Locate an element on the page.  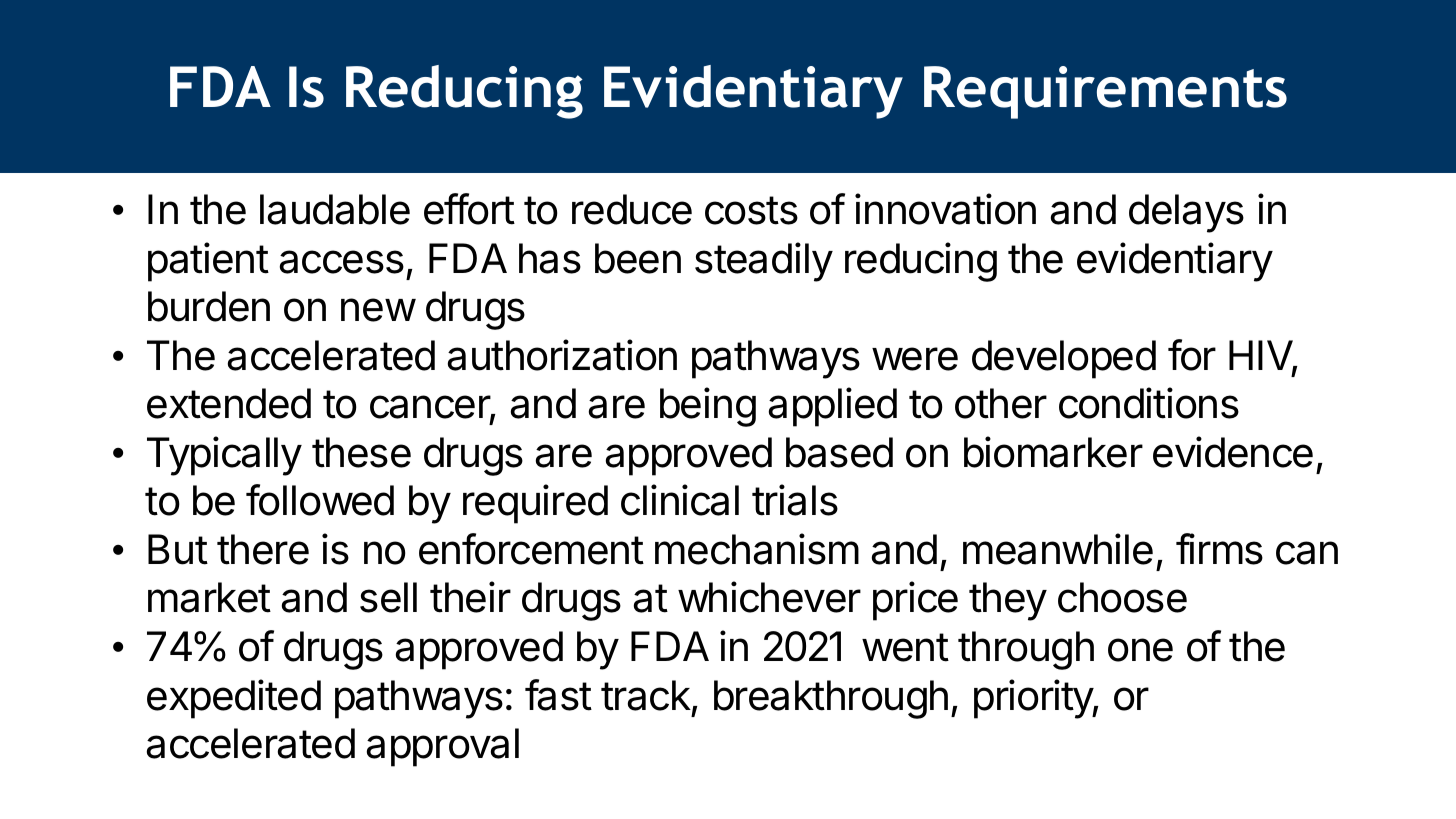
expedited is located at coordinates (234, 699).
